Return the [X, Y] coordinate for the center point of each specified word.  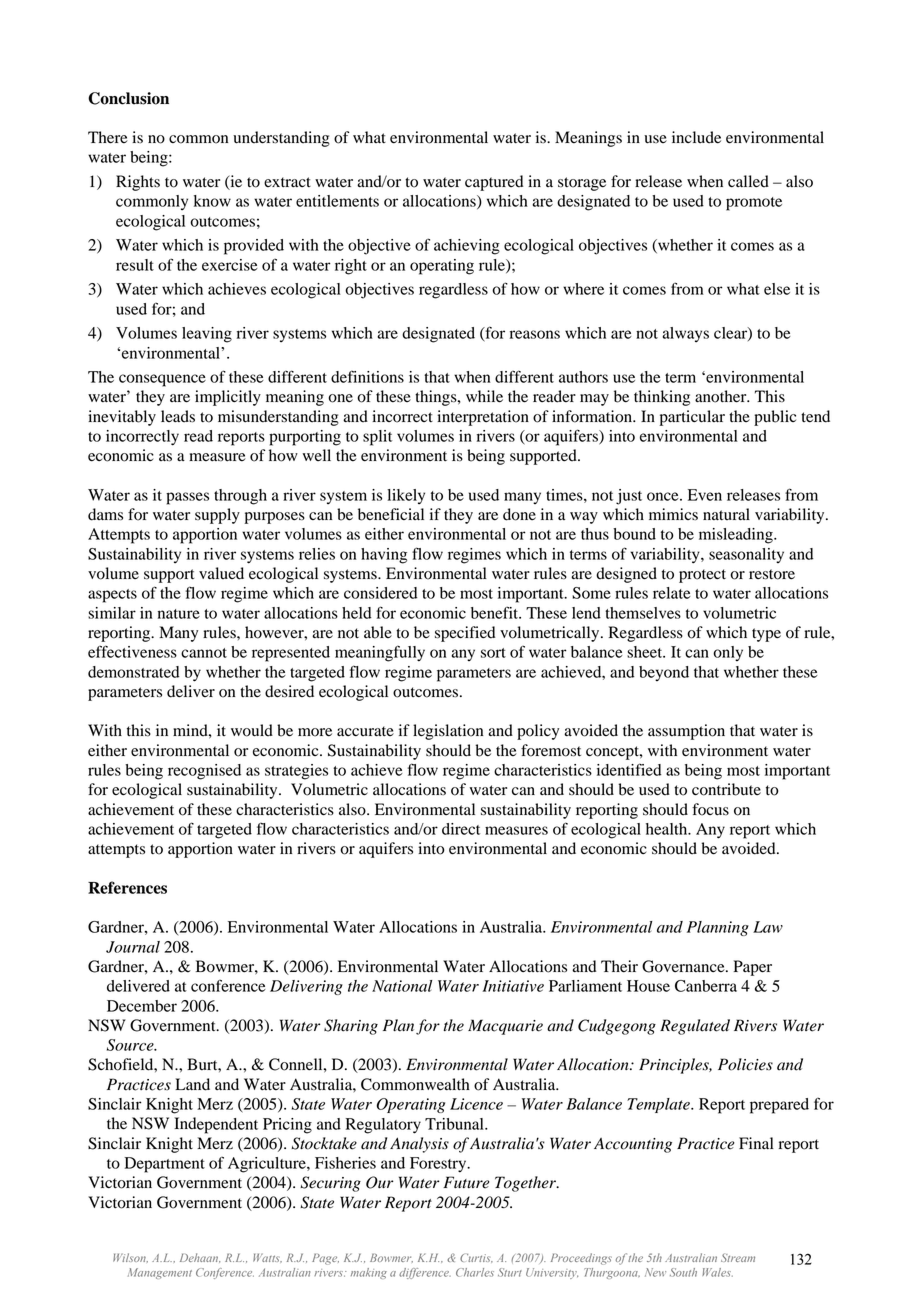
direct [461, 829]
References [127, 887]
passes [187, 498]
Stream [738, 1257]
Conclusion [128, 98]
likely [406, 496]
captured [494, 183]
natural [726, 514]
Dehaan [200, 1258]
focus [710, 809]
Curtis [476, 1258]
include [696, 137]
